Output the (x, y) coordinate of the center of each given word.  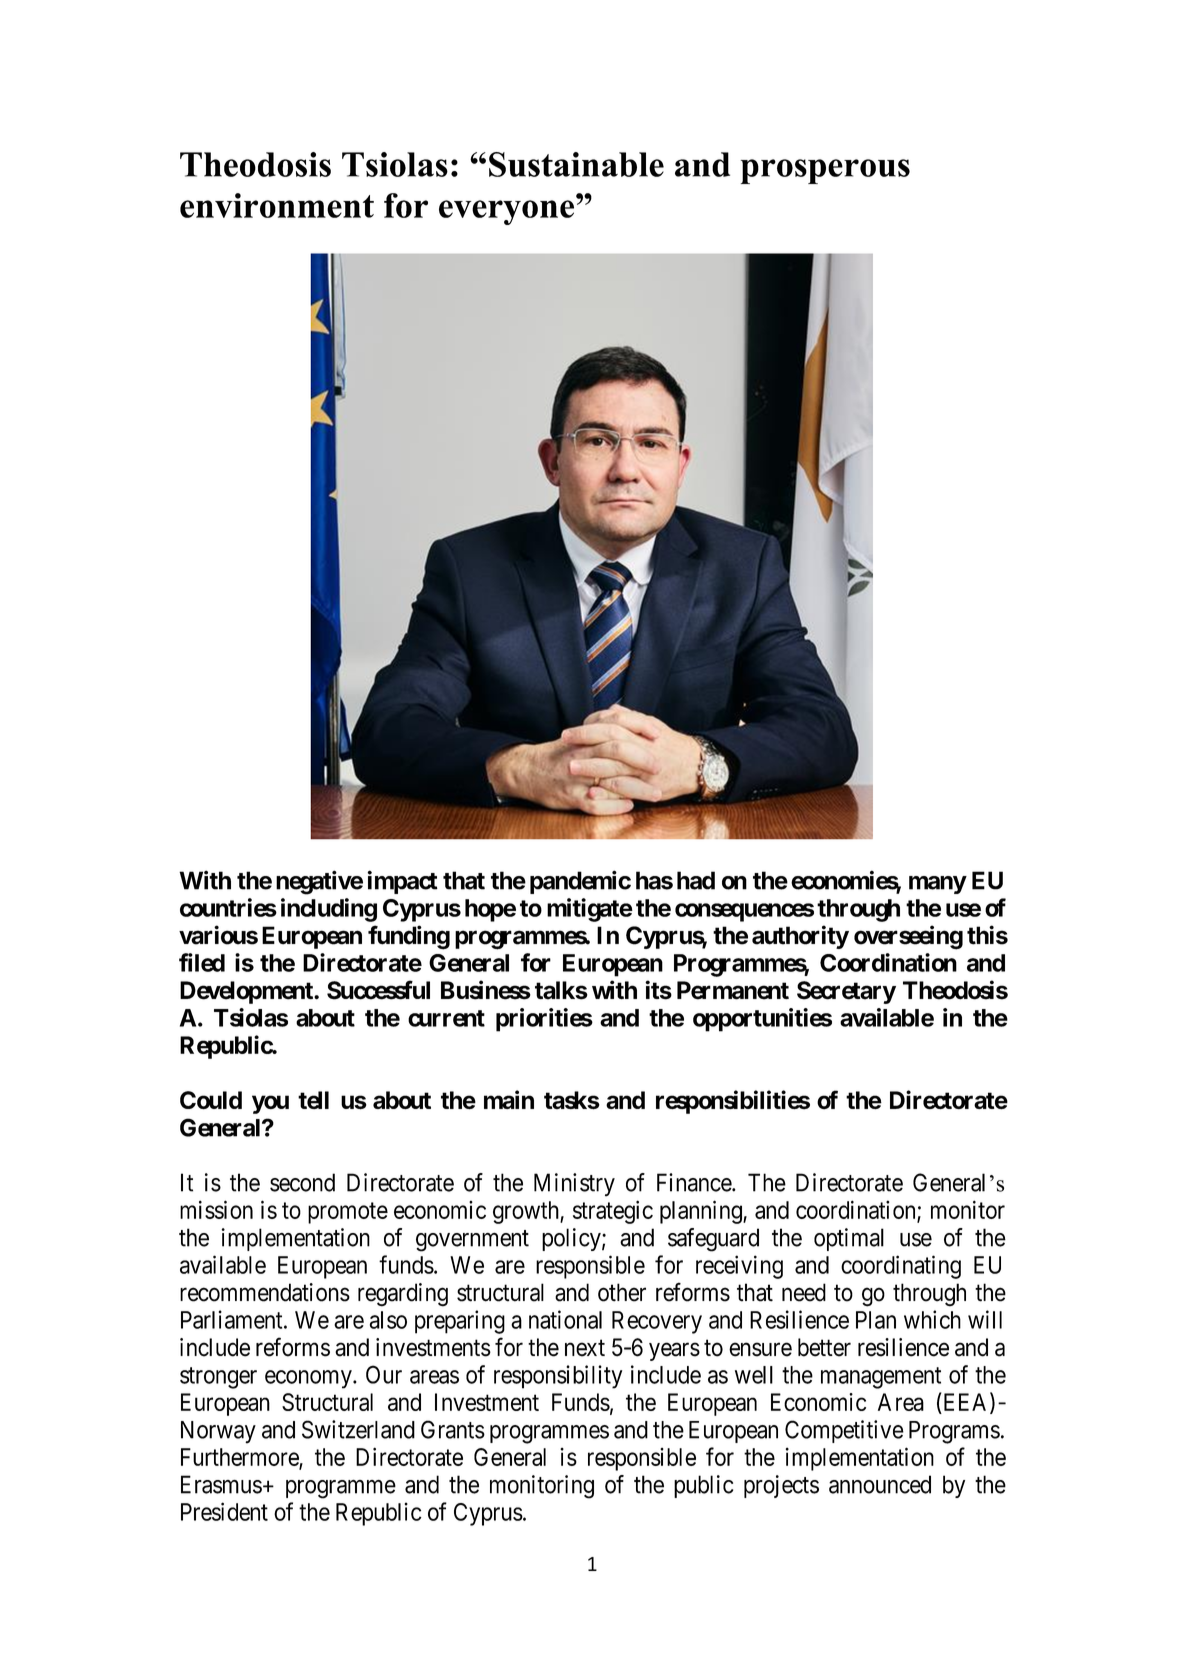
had (696, 880)
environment (277, 205)
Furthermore (240, 1458)
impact (402, 882)
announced (880, 1484)
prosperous (825, 171)
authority (800, 937)
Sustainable (576, 164)
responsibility (558, 1377)
